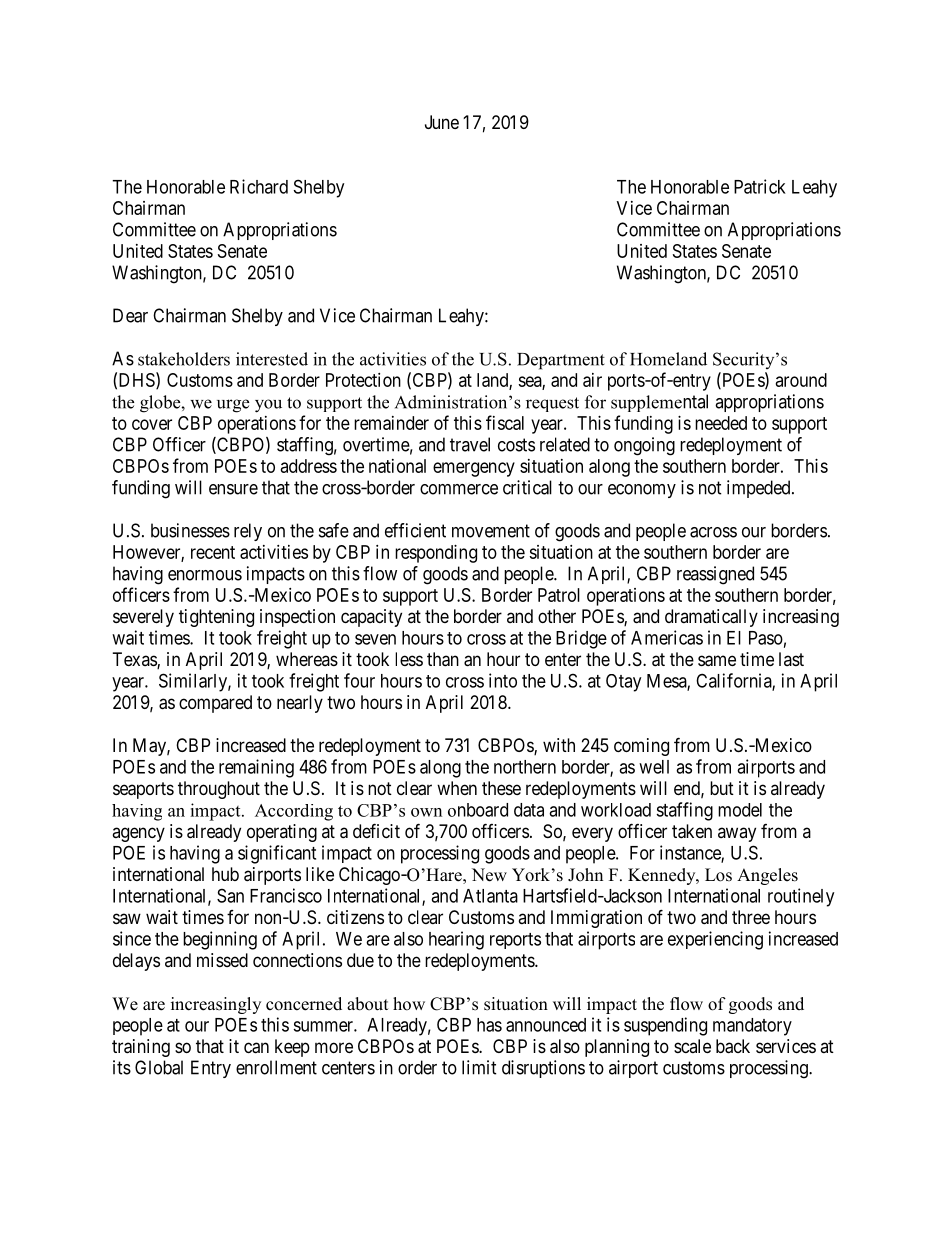 This screenshot has width=952, height=1233. I want to click on Global, so click(159, 1067).
